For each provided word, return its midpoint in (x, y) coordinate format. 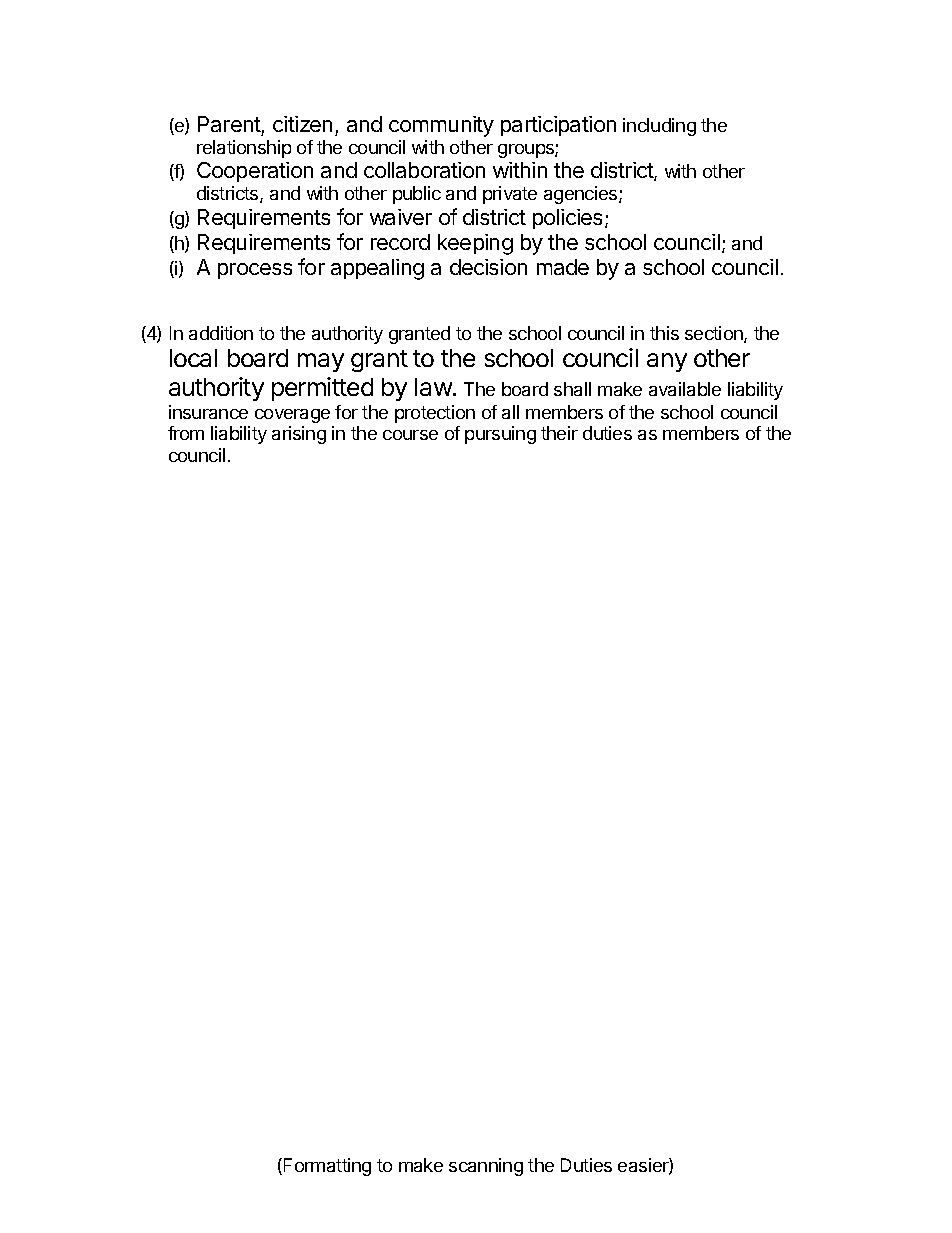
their (559, 433)
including (659, 127)
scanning (486, 1167)
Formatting (327, 1167)
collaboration (424, 170)
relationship (244, 149)
